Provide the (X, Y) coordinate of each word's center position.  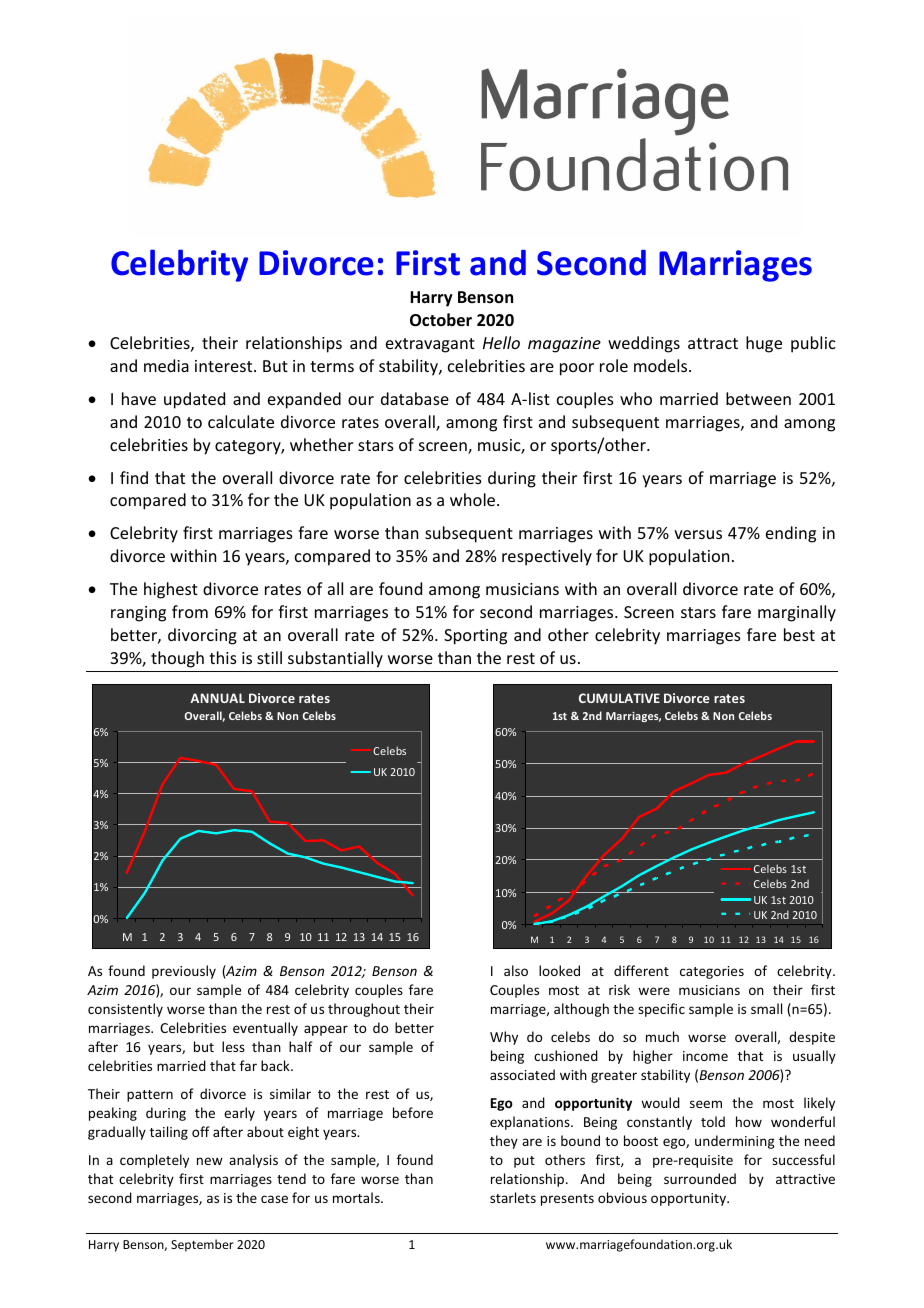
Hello (501, 342)
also (516, 970)
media (166, 365)
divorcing (202, 636)
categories (712, 972)
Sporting (475, 637)
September (202, 1245)
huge (764, 344)
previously (184, 972)
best (799, 634)
